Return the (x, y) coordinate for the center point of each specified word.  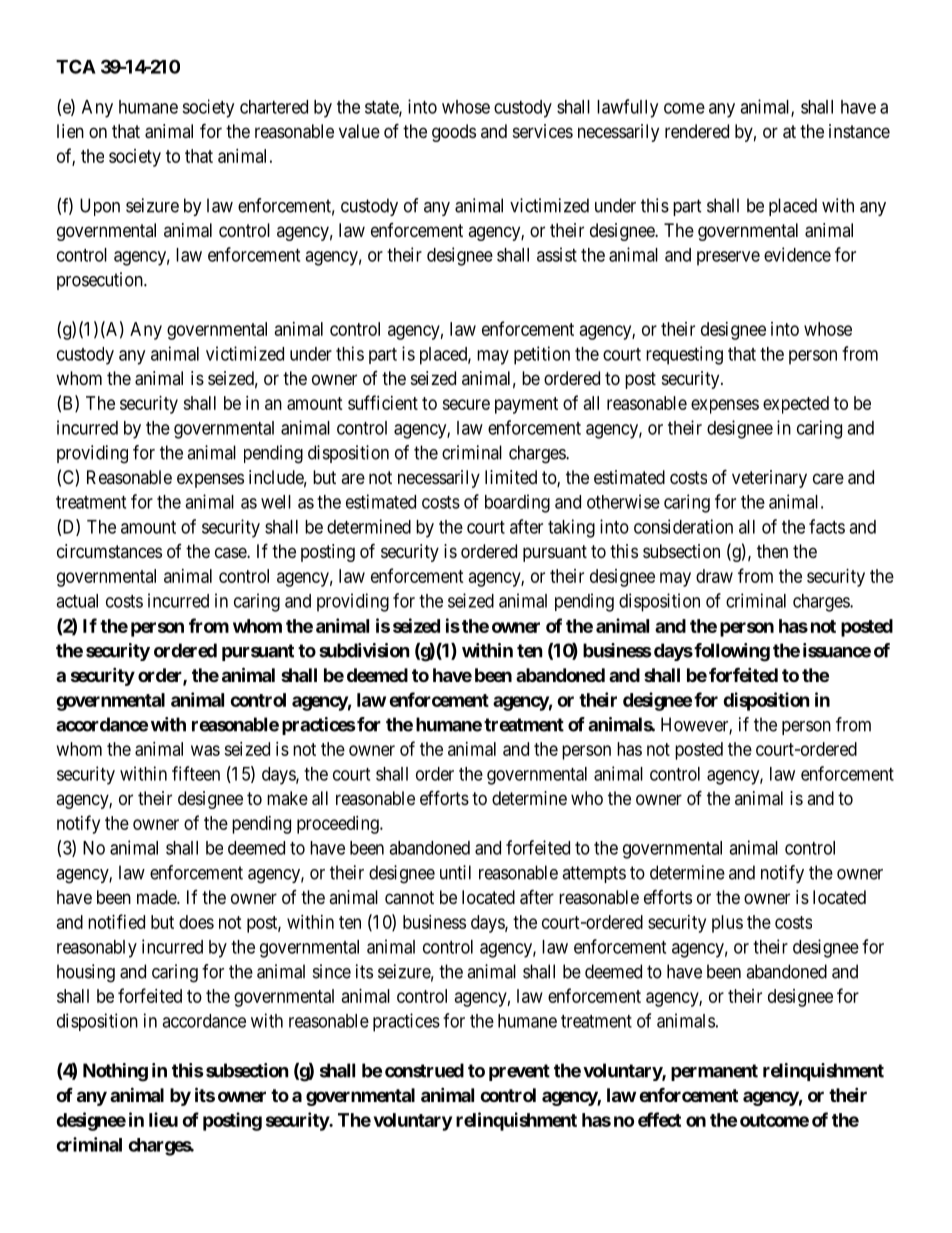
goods (454, 133)
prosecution (101, 281)
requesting (684, 355)
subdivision (364, 650)
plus (727, 924)
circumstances (109, 551)
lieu (163, 1119)
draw (714, 576)
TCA (76, 66)
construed (424, 1070)
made (157, 897)
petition (542, 355)
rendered (697, 131)
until (455, 872)
